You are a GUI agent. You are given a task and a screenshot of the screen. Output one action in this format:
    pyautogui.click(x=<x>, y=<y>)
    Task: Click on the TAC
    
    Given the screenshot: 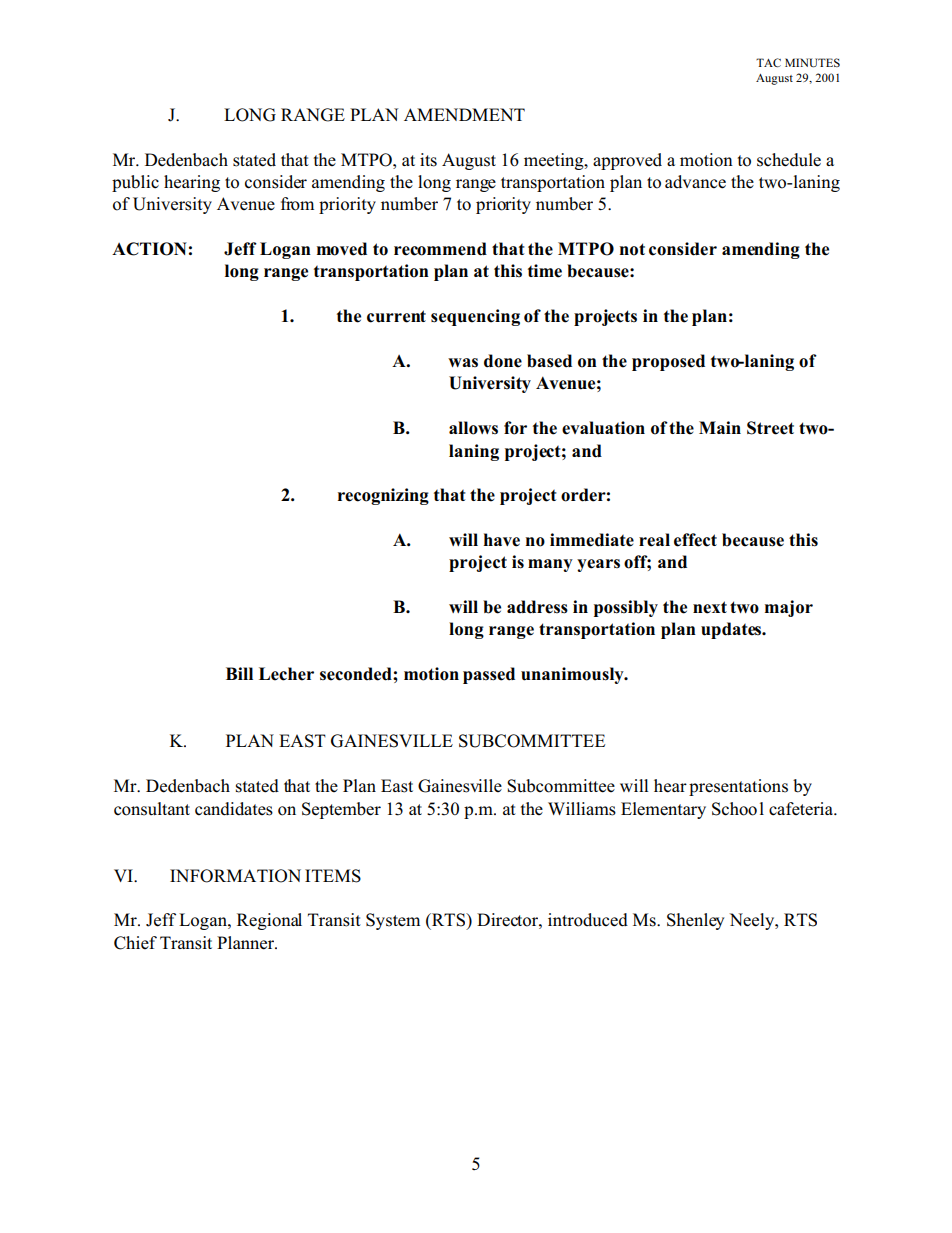 What is the action you would take?
    pyautogui.click(x=768, y=62)
